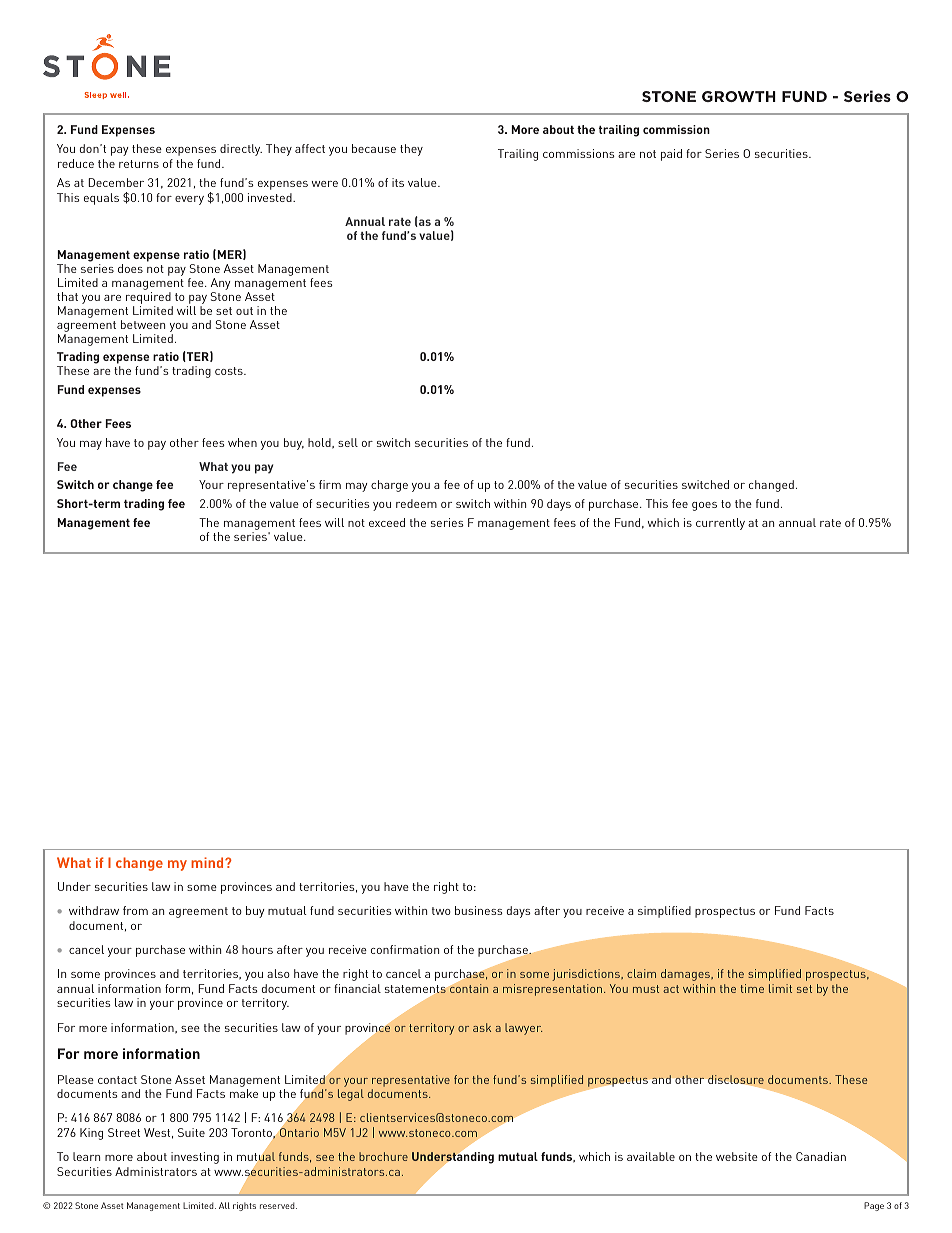  What do you see at coordinates (351, 1095) in the page?
I see `legal` at bounding box center [351, 1095].
